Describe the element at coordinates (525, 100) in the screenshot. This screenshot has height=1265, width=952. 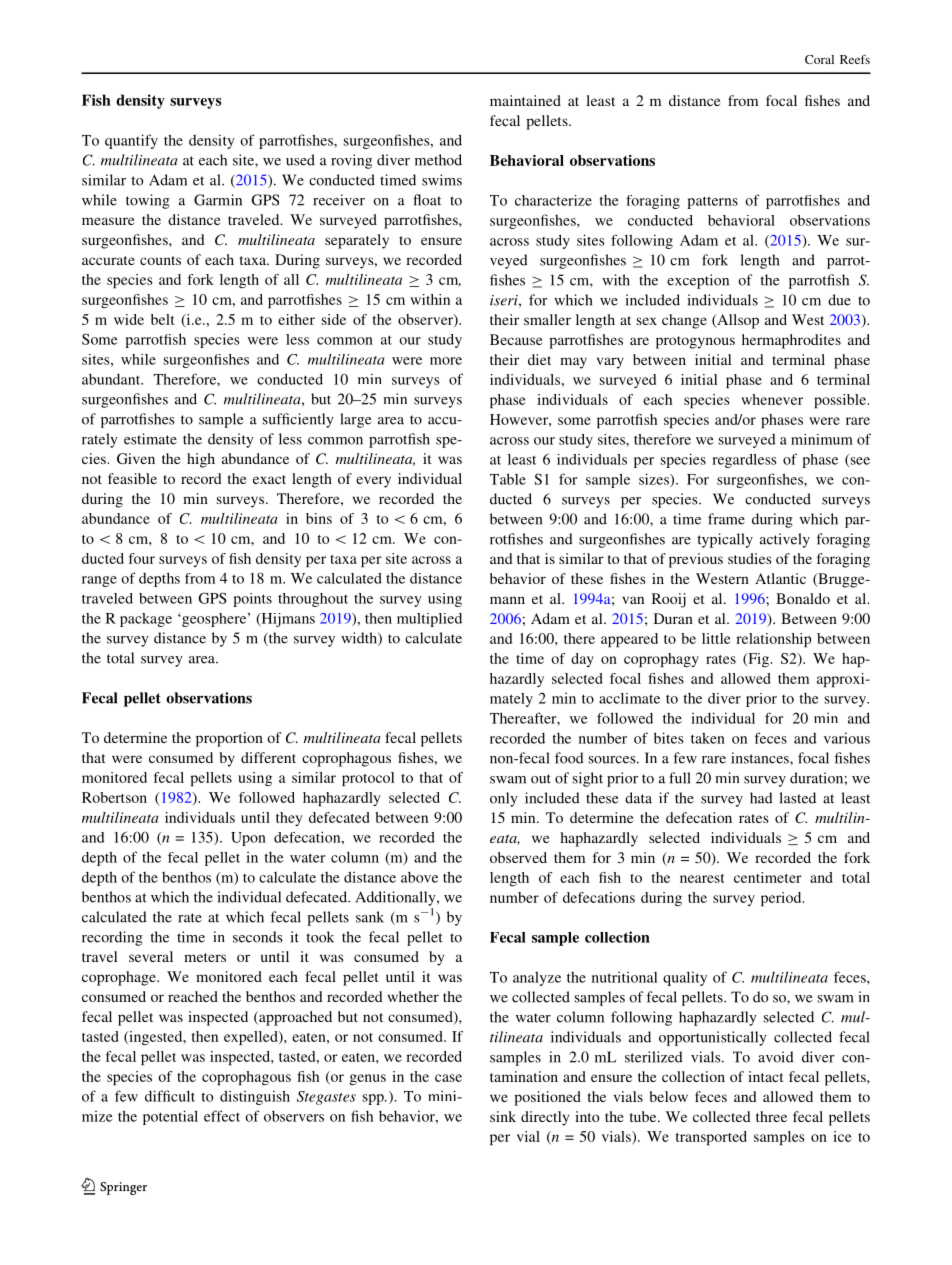
I see `maintained` at that location.
